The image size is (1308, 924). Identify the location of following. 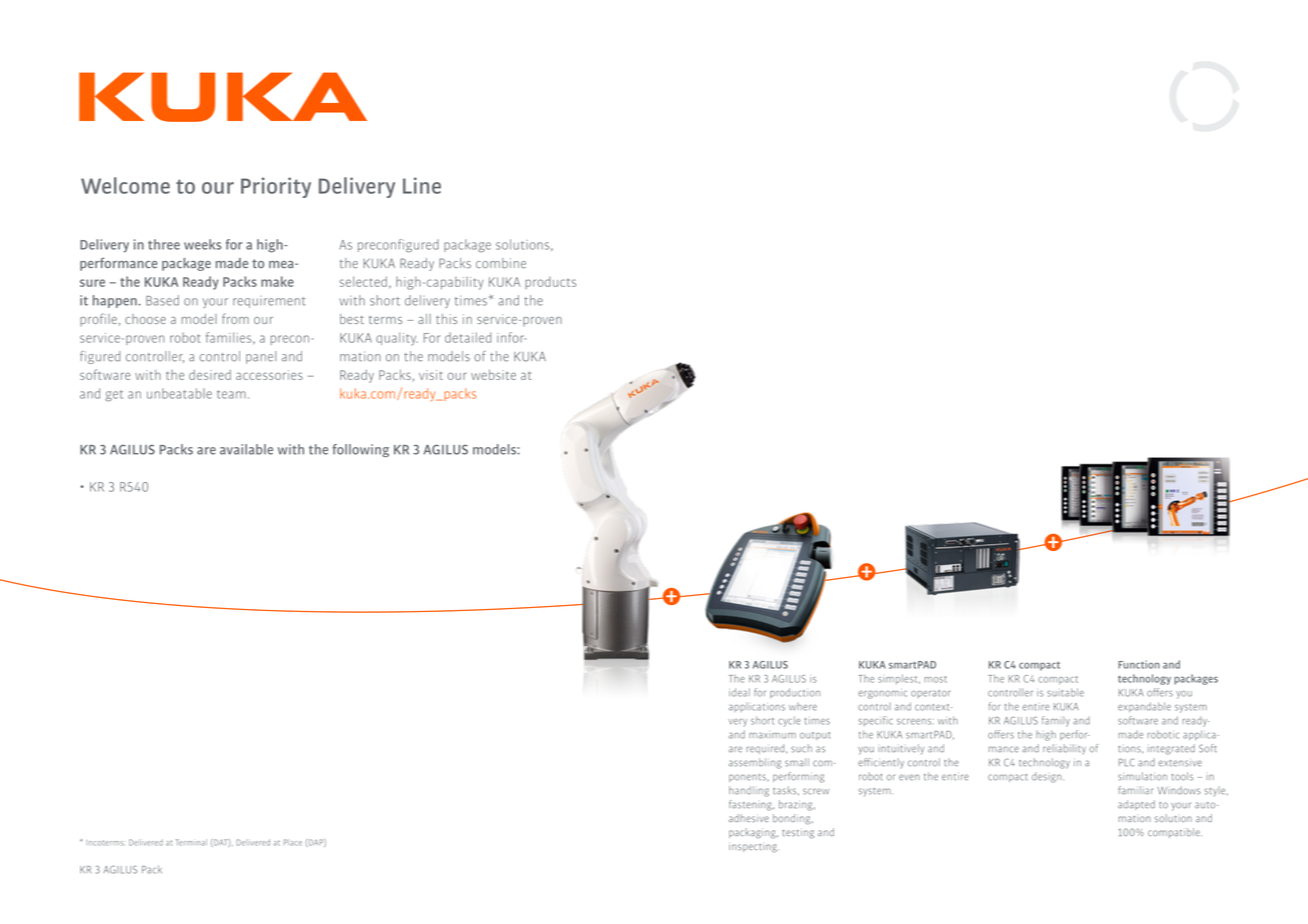
(361, 450).
